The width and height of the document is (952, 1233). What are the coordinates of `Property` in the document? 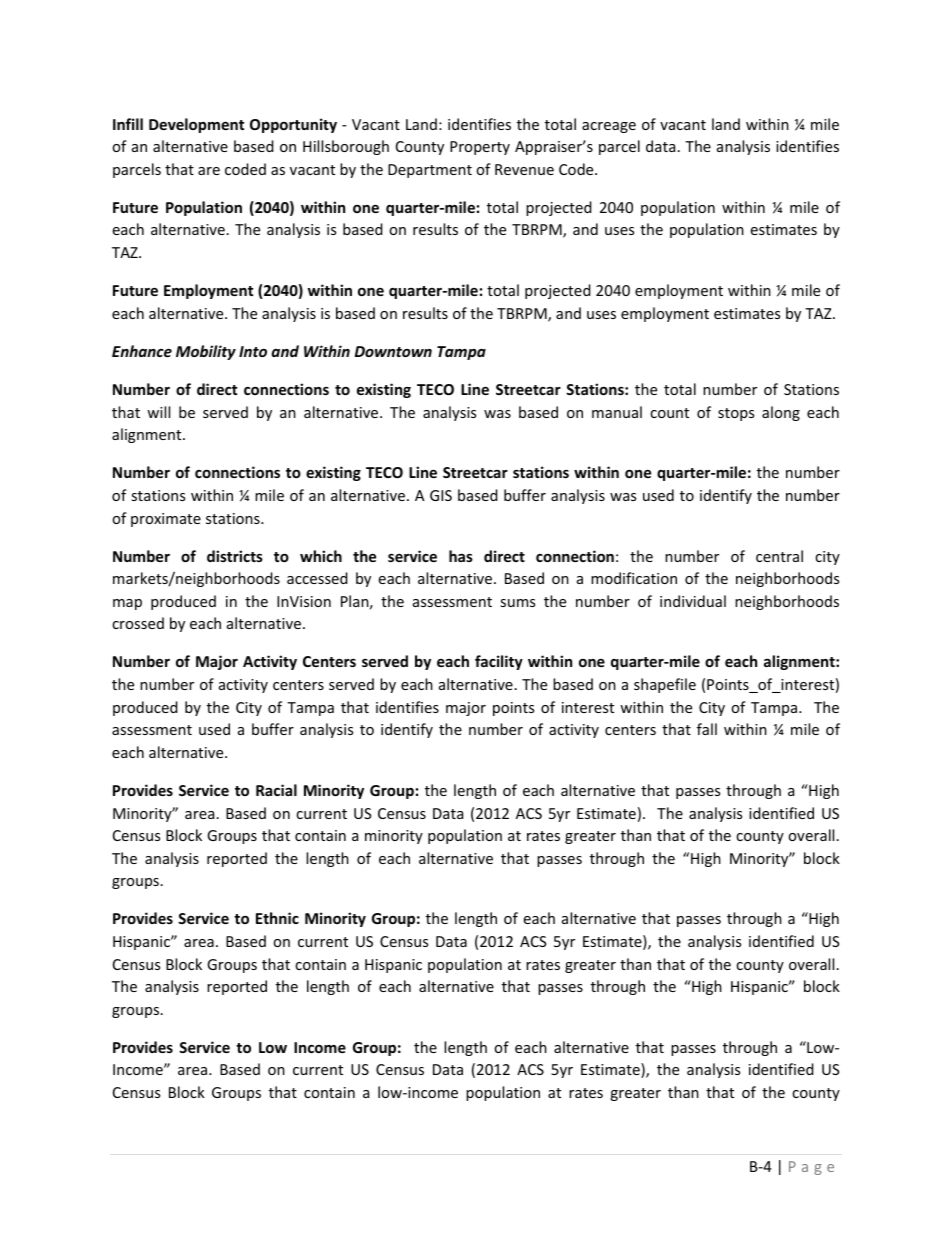 It's located at (480, 148).
